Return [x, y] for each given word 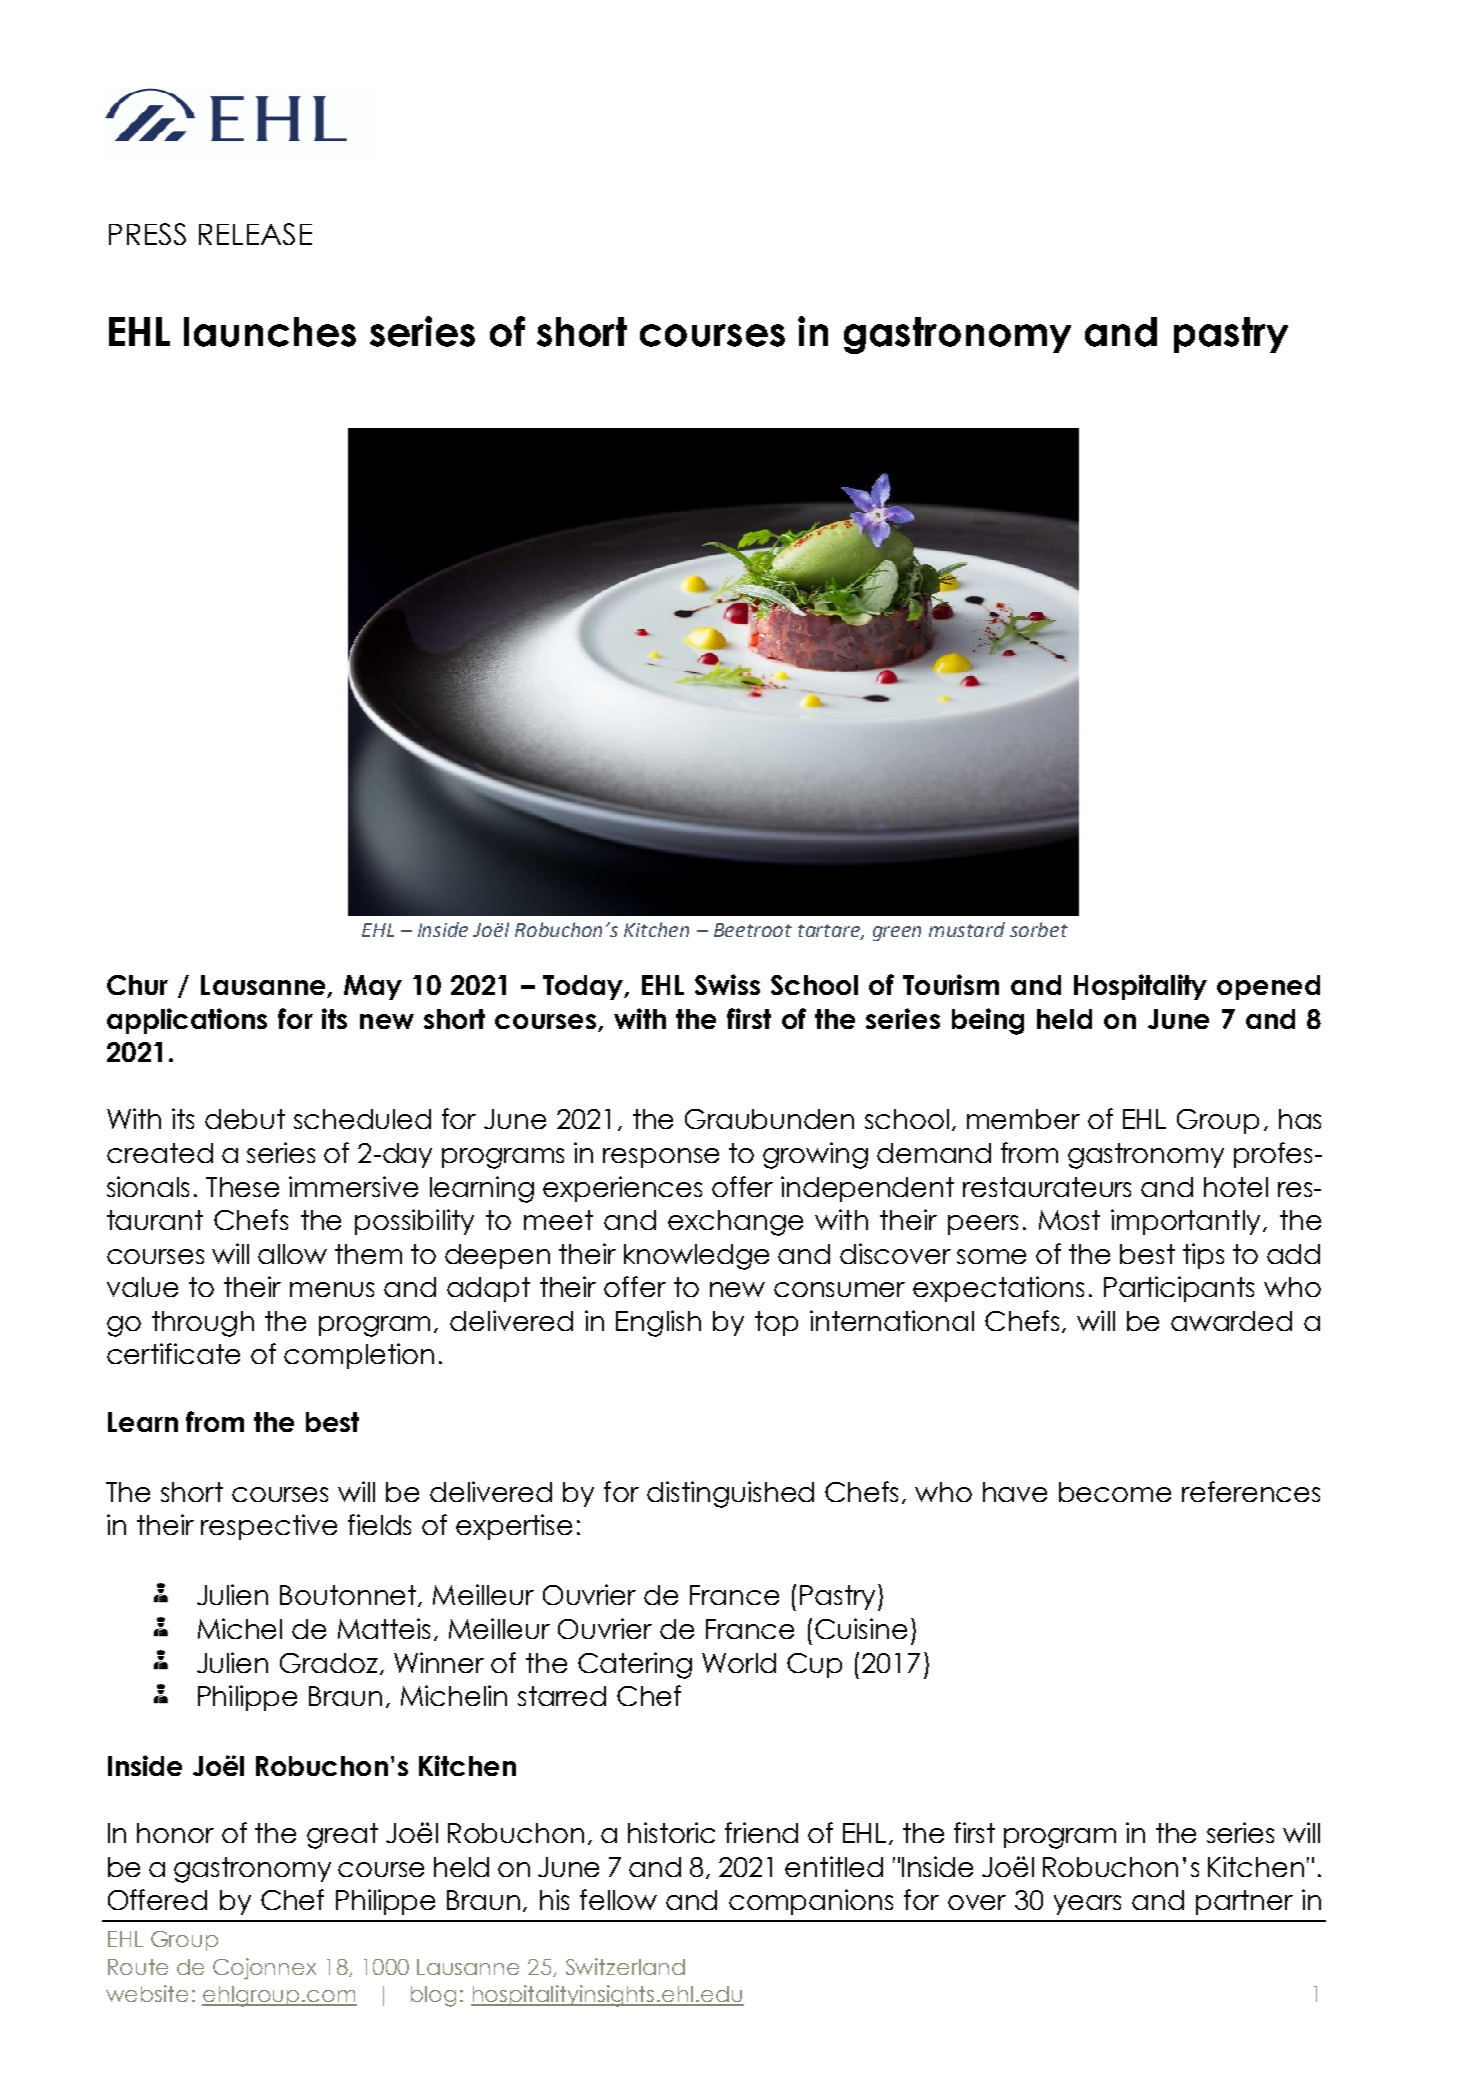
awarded [1231, 1321]
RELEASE [255, 234]
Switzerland [625, 1966]
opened [1268, 987]
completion [359, 1356]
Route [138, 1967]
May [373, 987]
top [776, 1323]
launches [270, 332]
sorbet [1039, 929]
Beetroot [753, 930]
